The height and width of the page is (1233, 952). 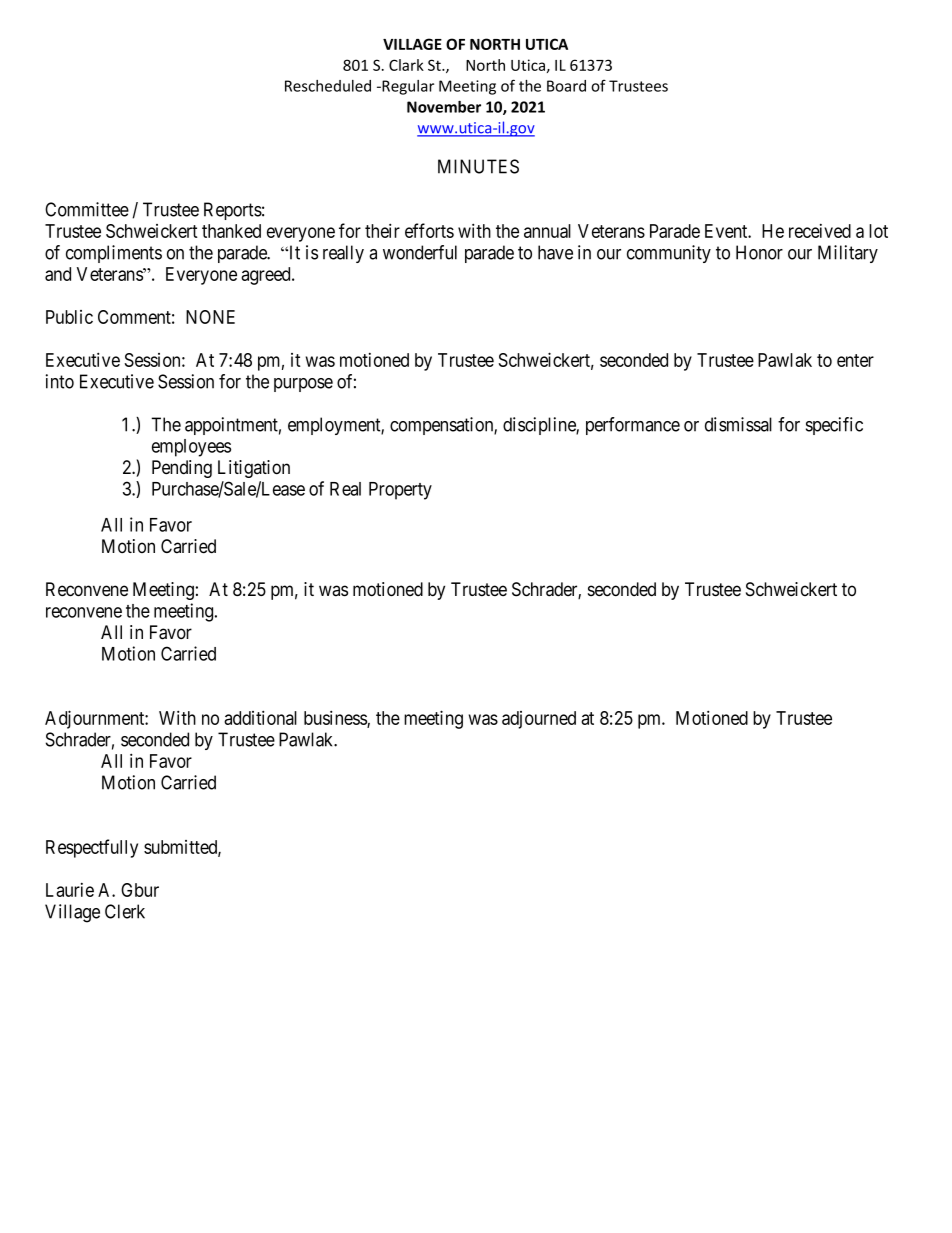 What do you see at coordinates (210, 317) in the page?
I see `NONE` at bounding box center [210, 317].
